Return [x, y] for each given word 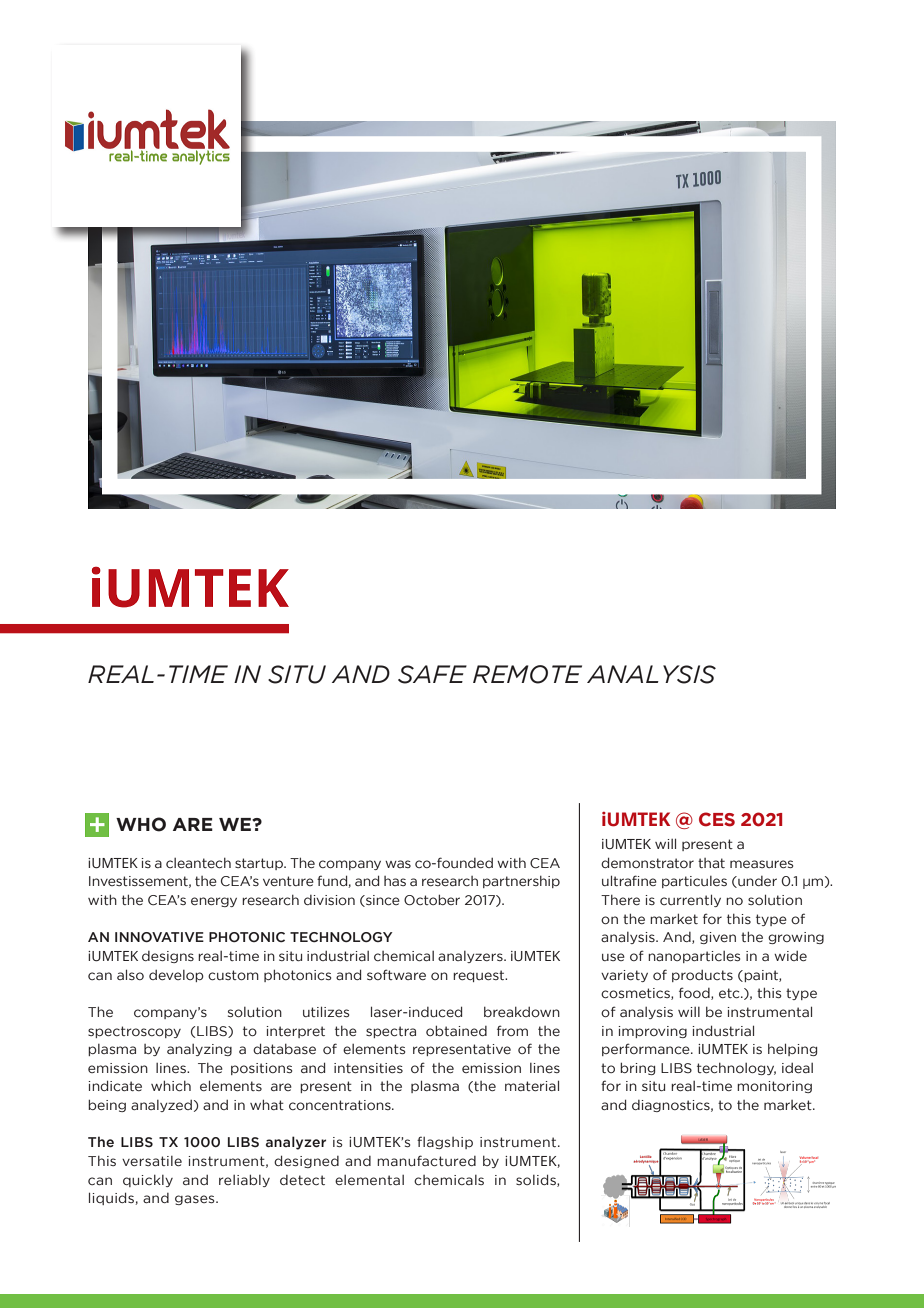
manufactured [426, 1161]
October [432, 899]
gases [196, 1200]
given [718, 938]
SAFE [432, 674]
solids [537, 1180]
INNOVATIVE [159, 937]
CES [717, 819]
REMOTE [527, 674]
